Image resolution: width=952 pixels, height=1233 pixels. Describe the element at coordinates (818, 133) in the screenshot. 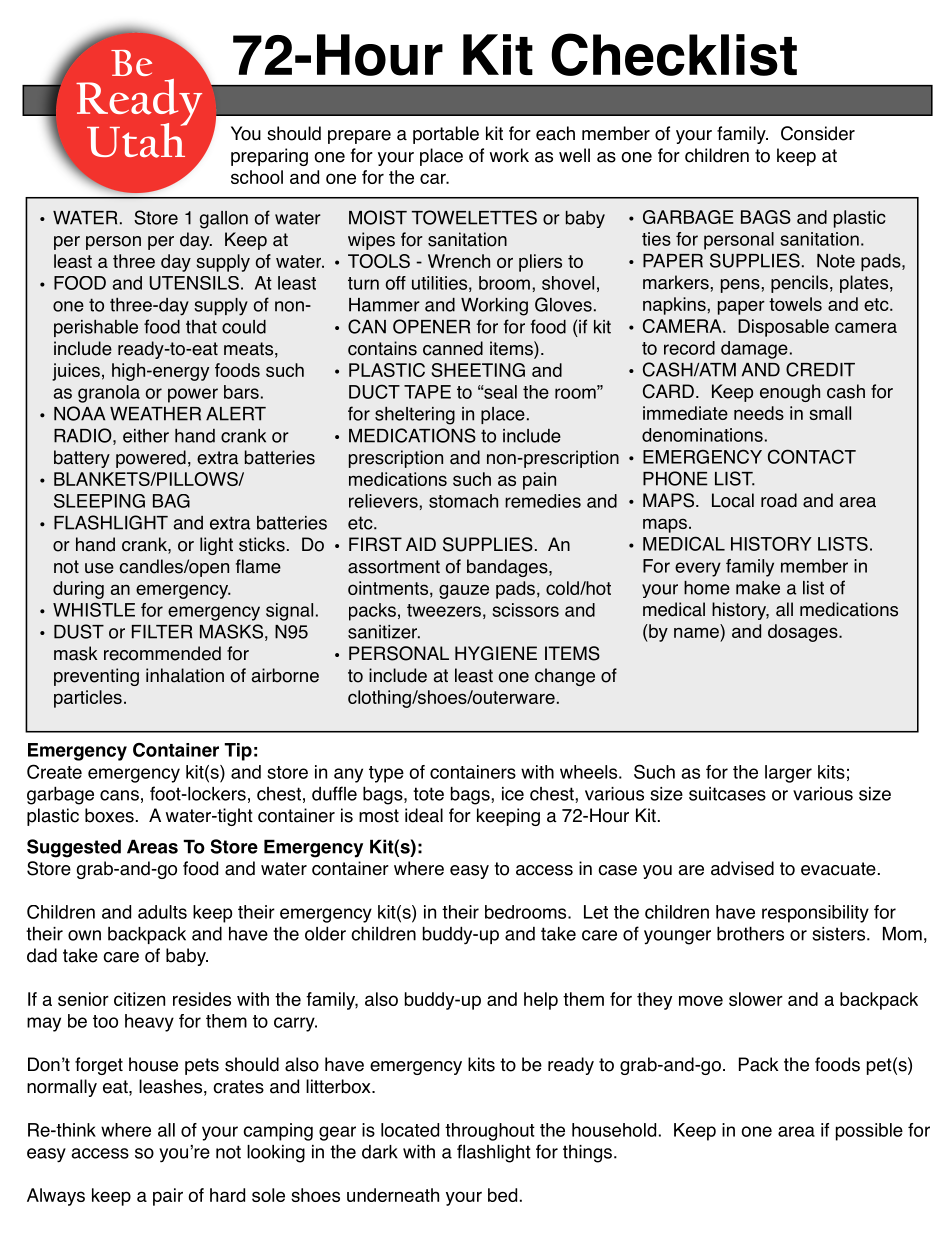

I see `Consider` at that location.
